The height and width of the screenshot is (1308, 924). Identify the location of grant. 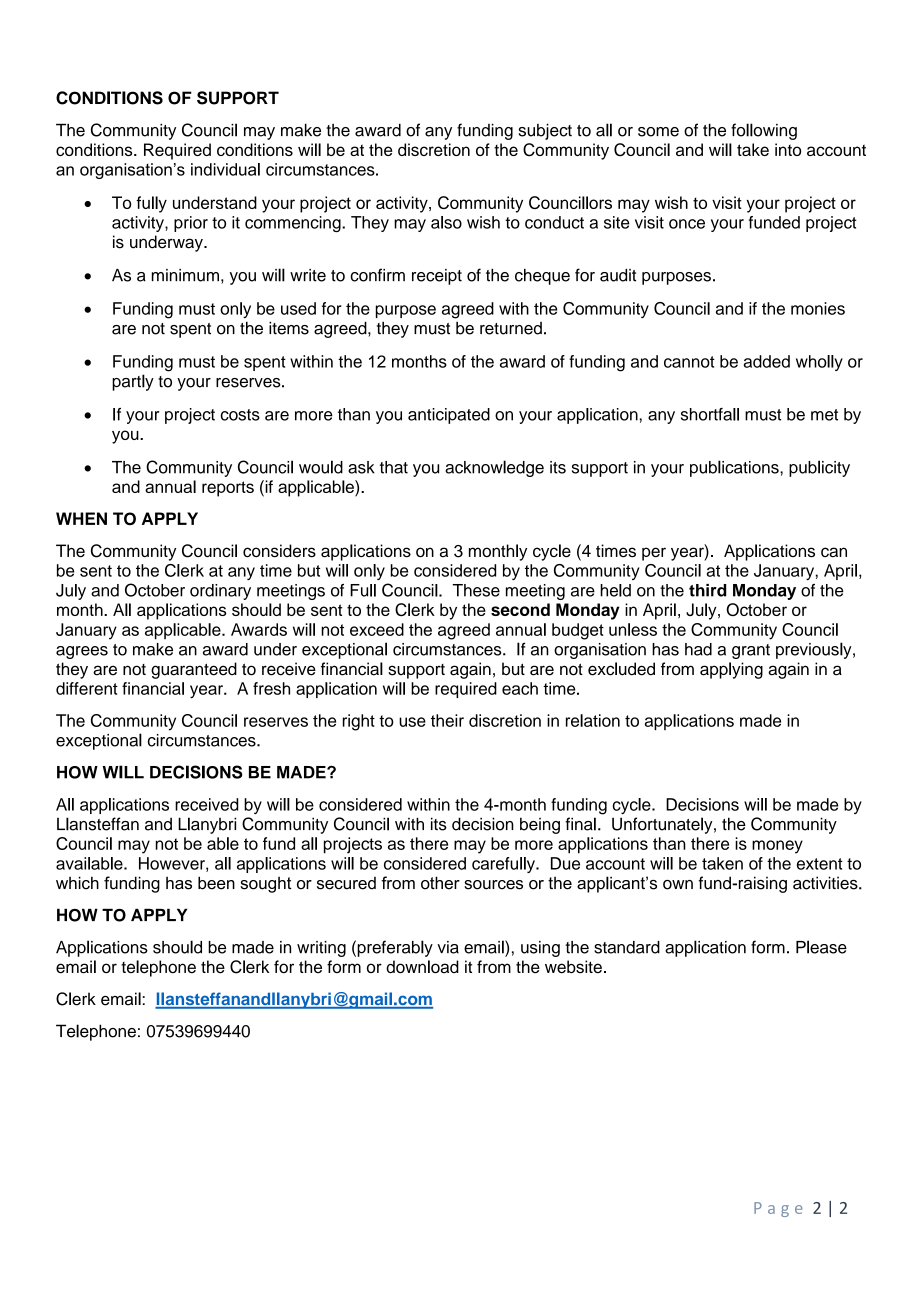
(751, 651).
